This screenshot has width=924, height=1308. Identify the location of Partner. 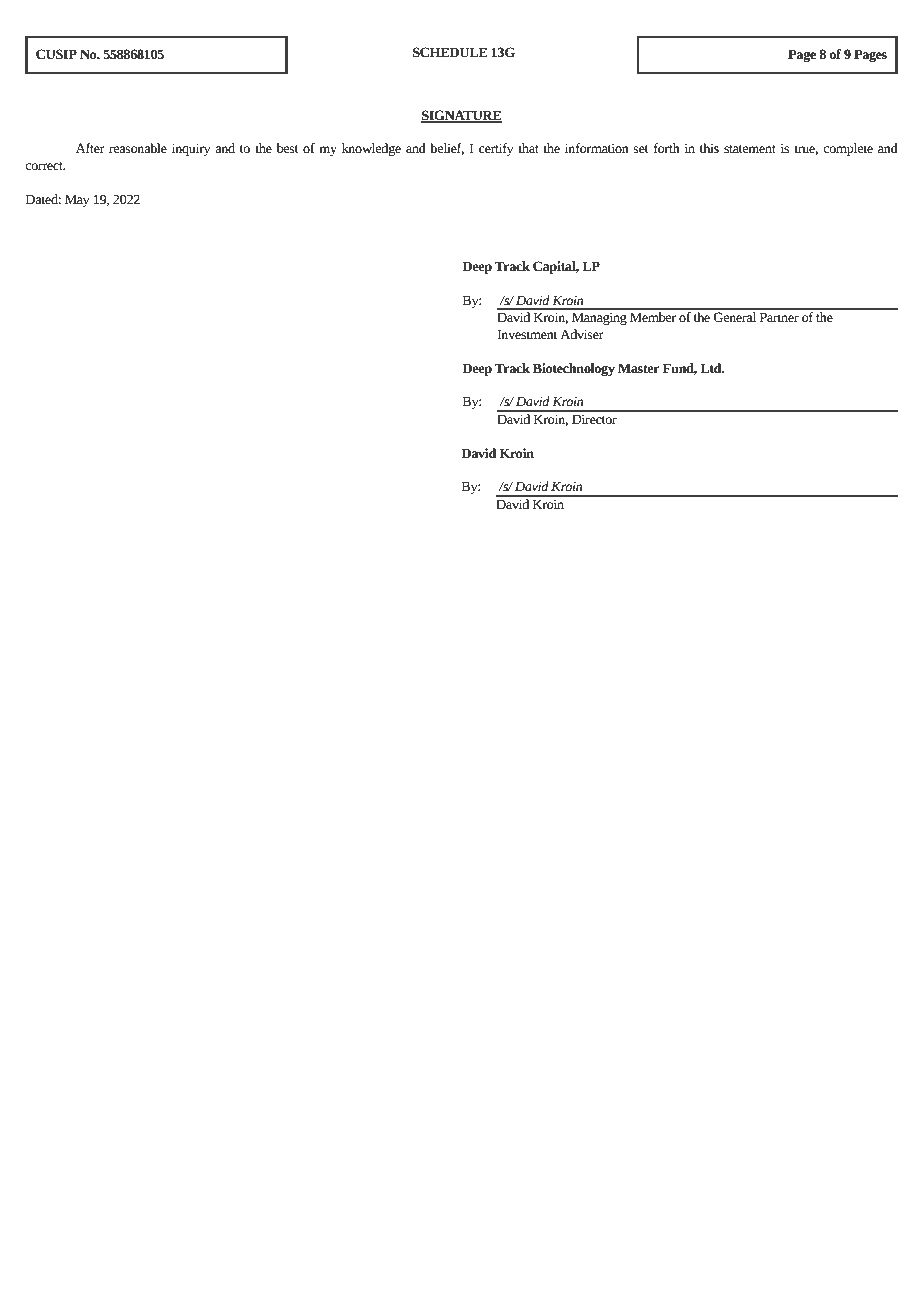
(779, 317).
